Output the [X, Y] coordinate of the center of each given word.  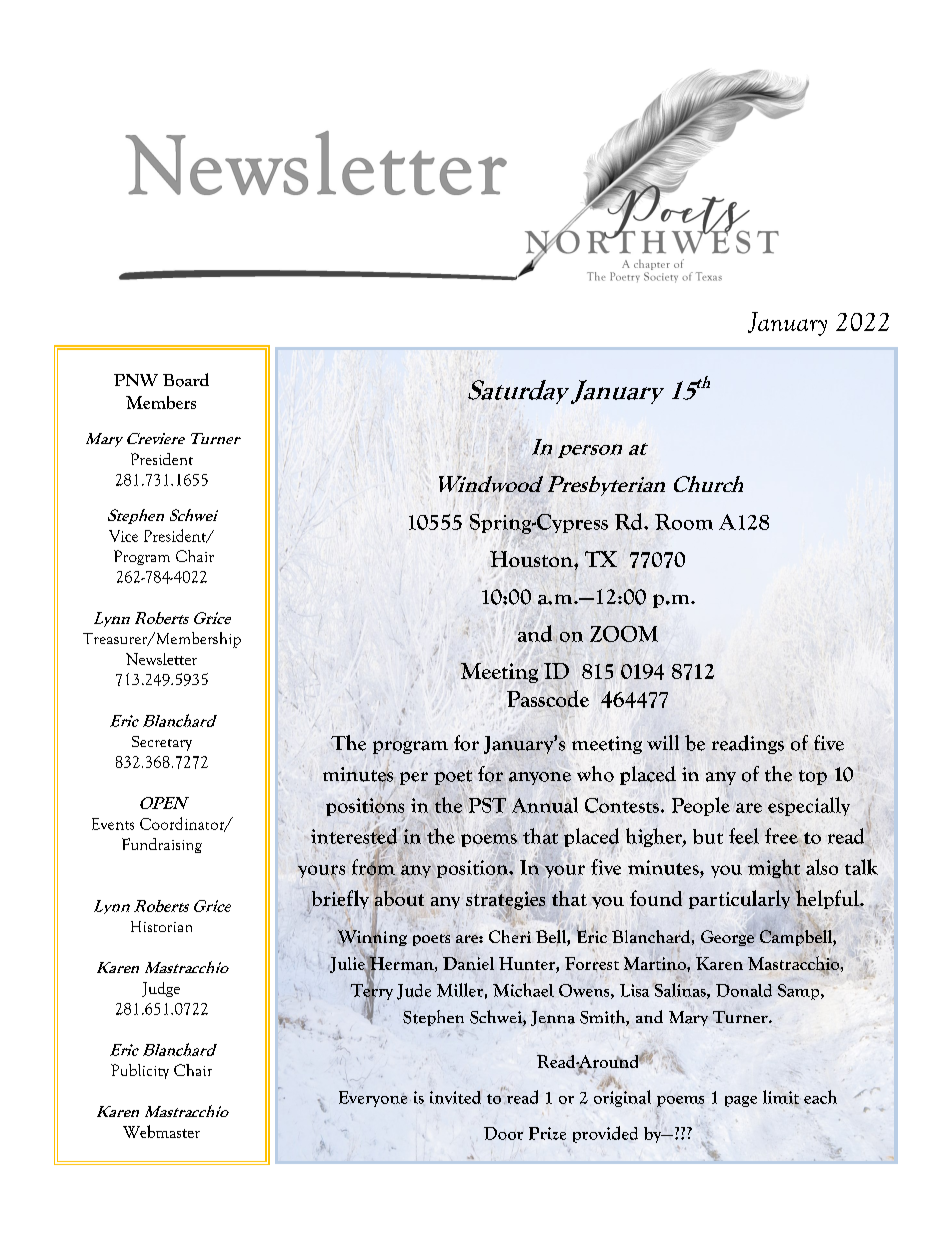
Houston [532, 559]
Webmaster [161, 1131]
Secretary [162, 743]
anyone [540, 778]
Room [684, 522]
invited [455, 1097]
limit [781, 1097]
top [813, 777]
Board [186, 380]
